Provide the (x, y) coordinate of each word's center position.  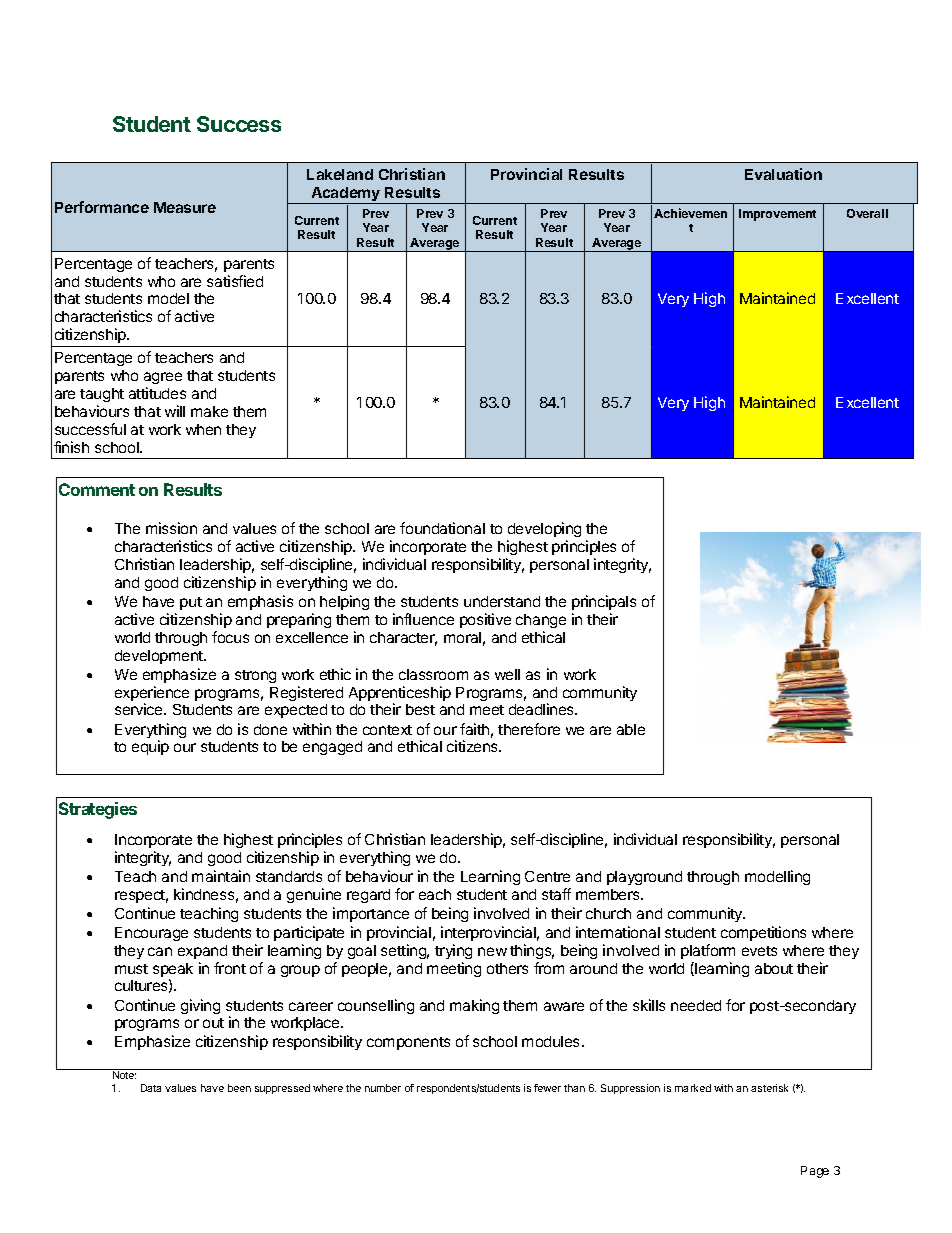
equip (150, 747)
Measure (185, 207)
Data (151, 1088)
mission (171, 528)
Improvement (777, 215)
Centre (547, 876)
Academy (345, 195)
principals (604, 602)
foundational (442, 528)
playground (644, 878)
